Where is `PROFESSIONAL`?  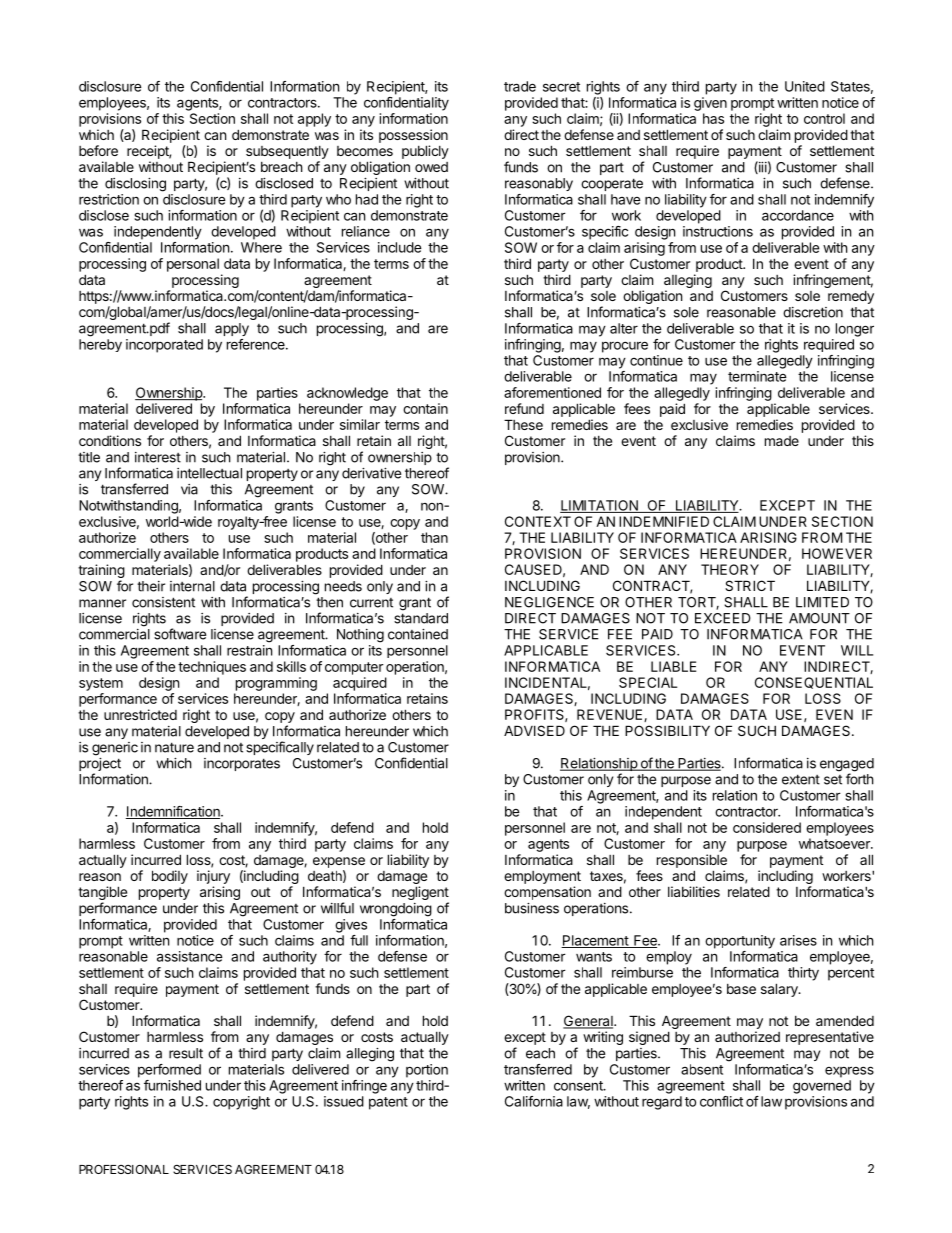
PROFESSIONAL is located at coordinates (124, 1169).
